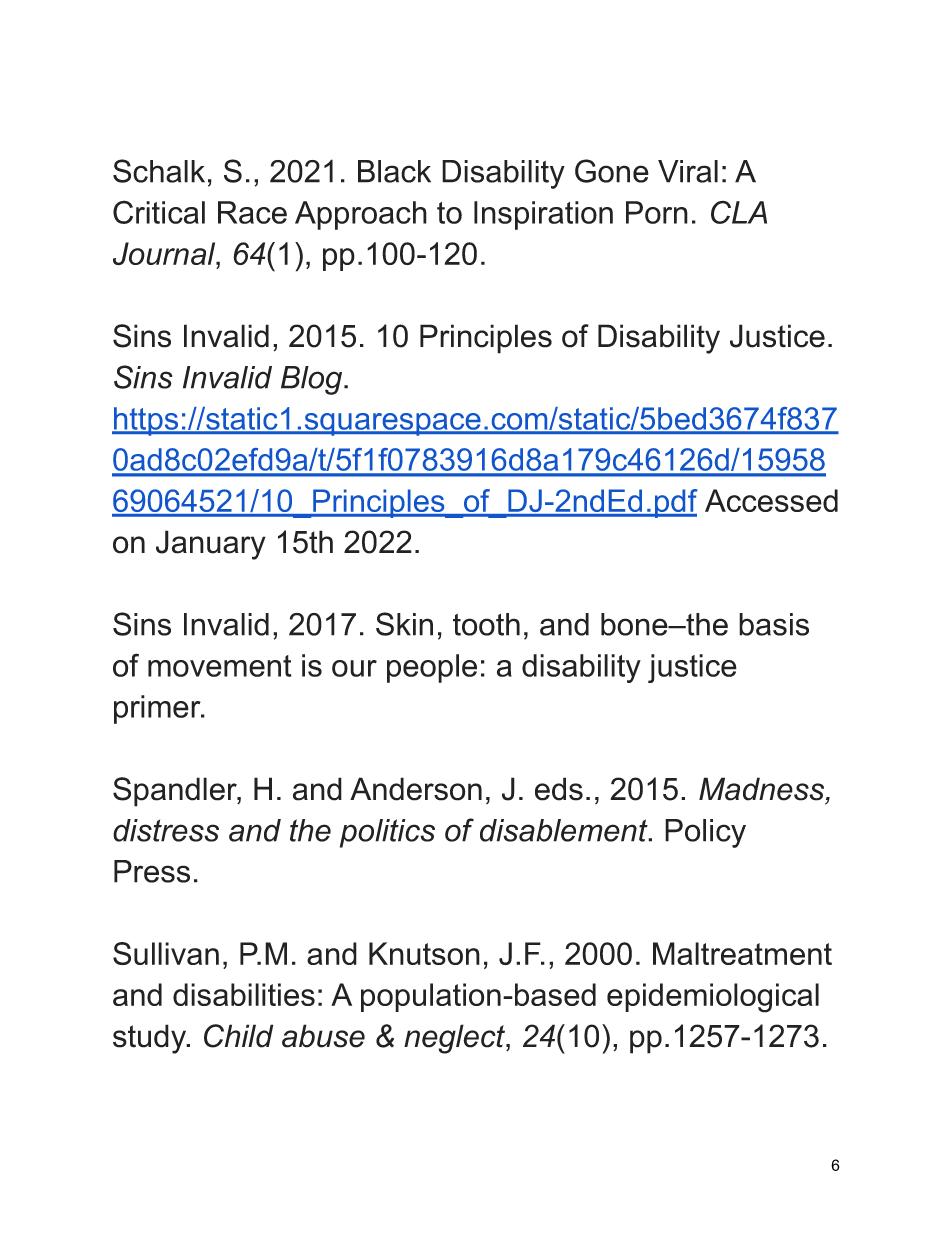 The height and width of the page is (1233, 952). I want to click on Anderson, so click(416, 789).
